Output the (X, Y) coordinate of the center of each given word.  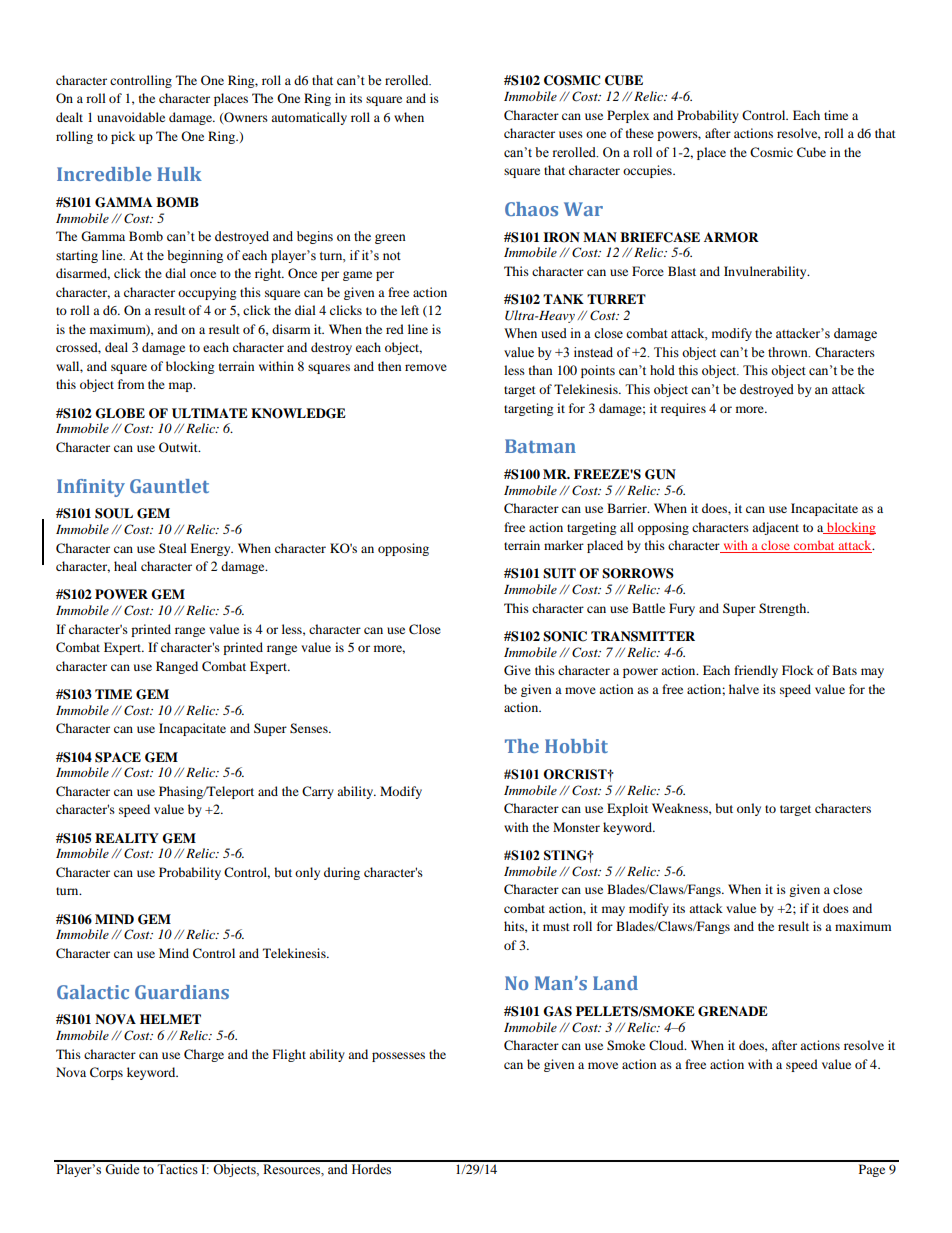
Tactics (178, 1167)
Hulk (179, 174)
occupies (648, 171)
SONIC (565, 636)
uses (571, 134)
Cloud (667, 1045)
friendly (756, 671)
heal (125, 566)
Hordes (371, 1168)
